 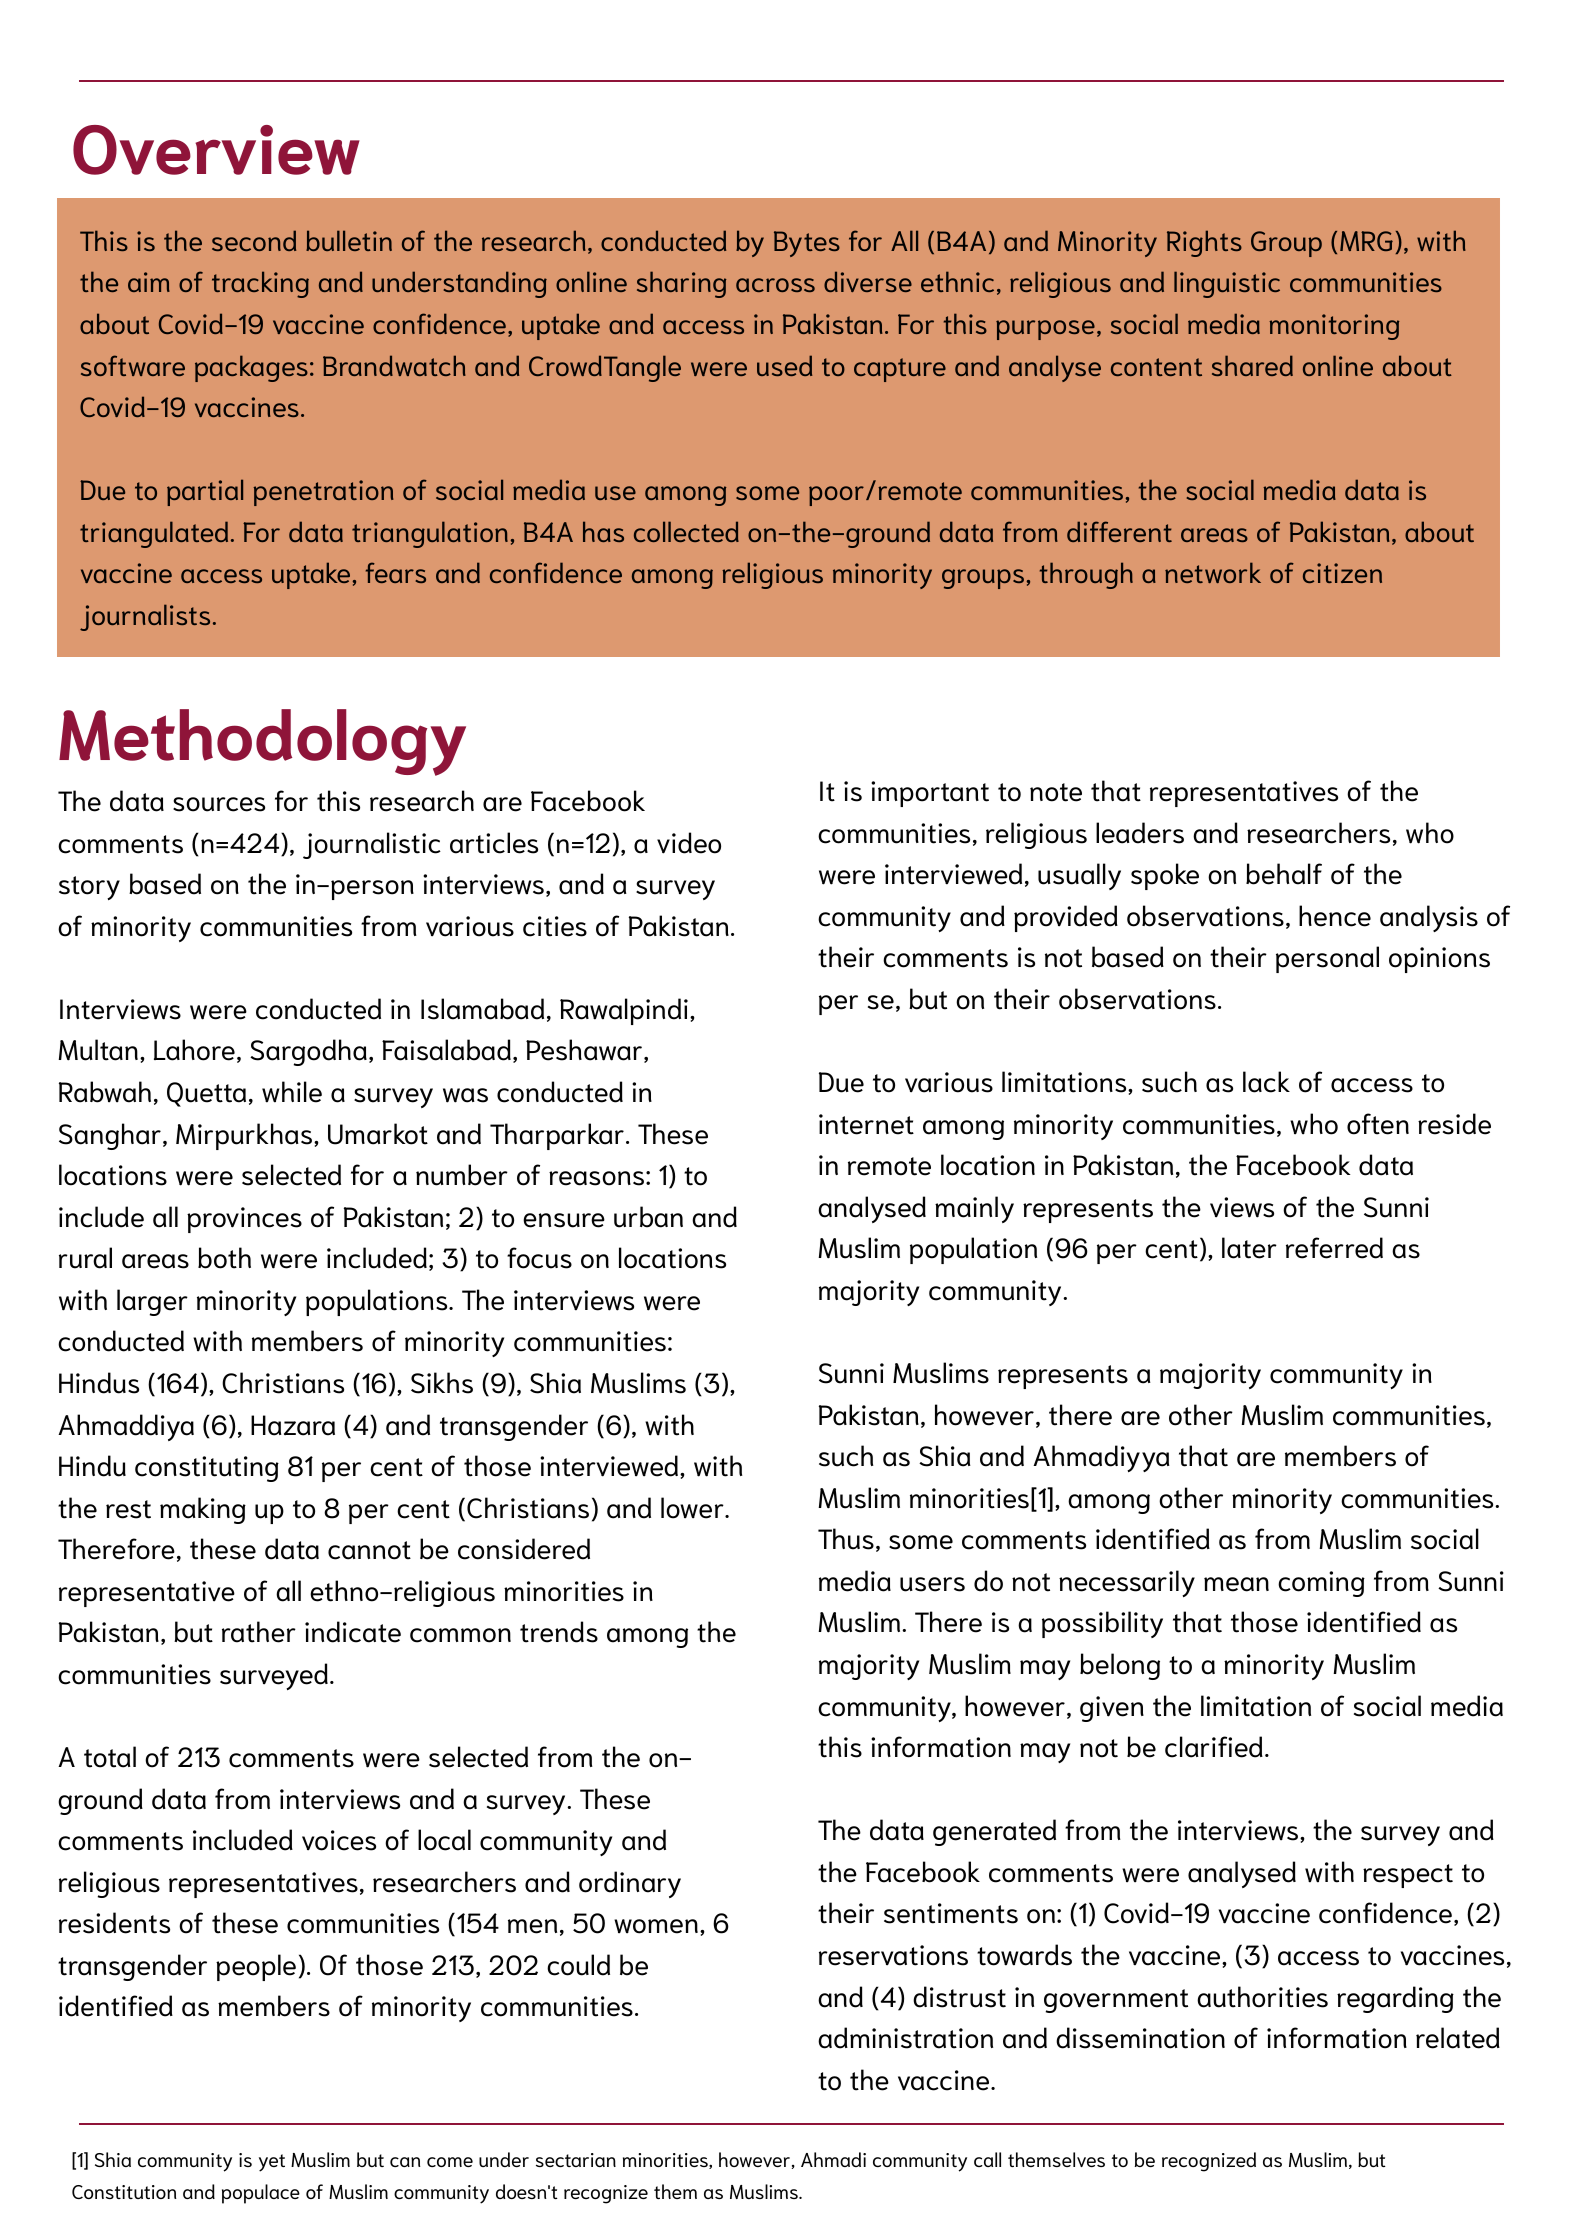 What do you see at coordinates (866, 1124) in the screenshot?
I see `internet` at bounding box center [866, 1124].
